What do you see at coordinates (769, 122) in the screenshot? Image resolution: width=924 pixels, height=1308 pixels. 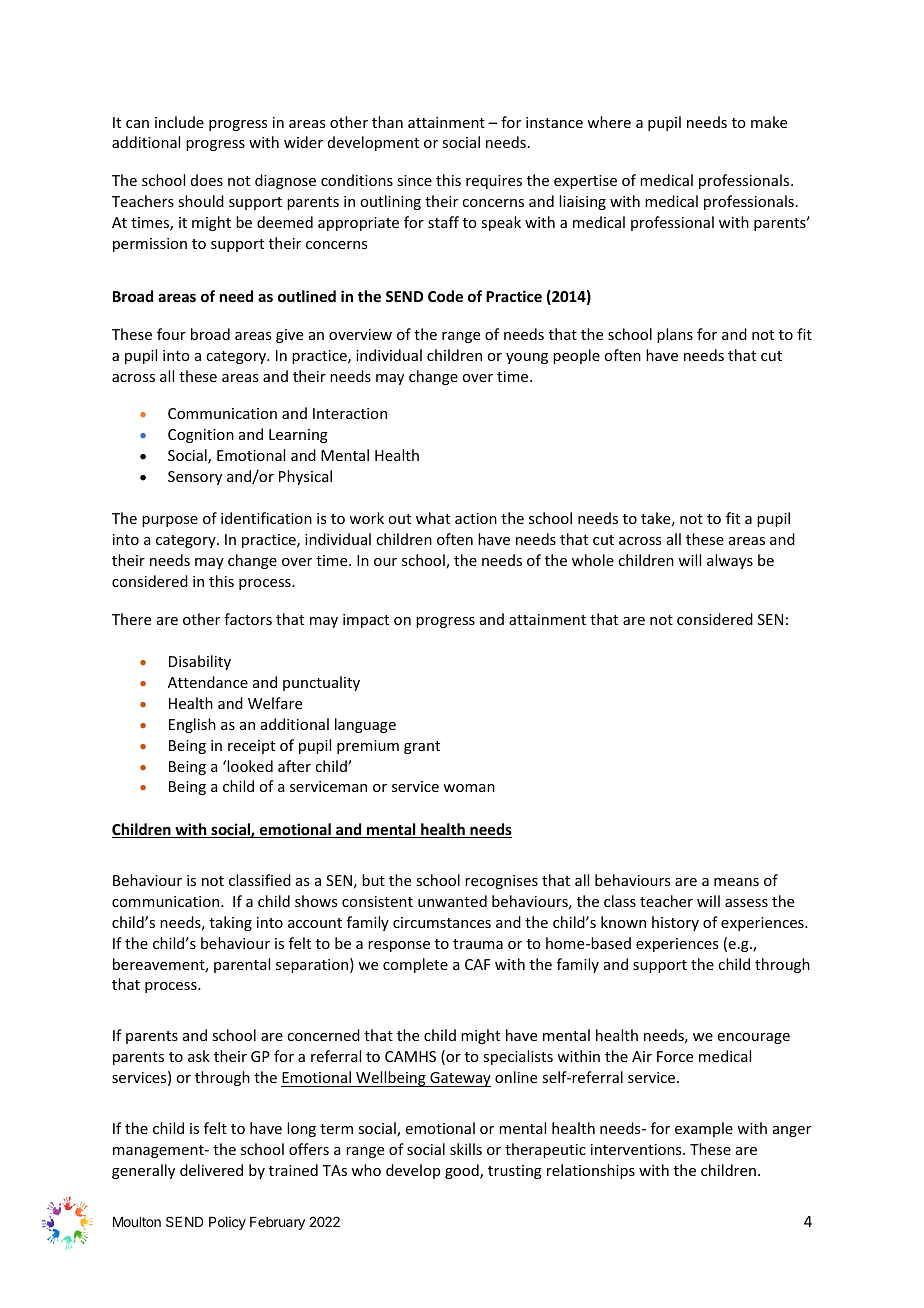 I see `make` at bounding box center [769, 122].
